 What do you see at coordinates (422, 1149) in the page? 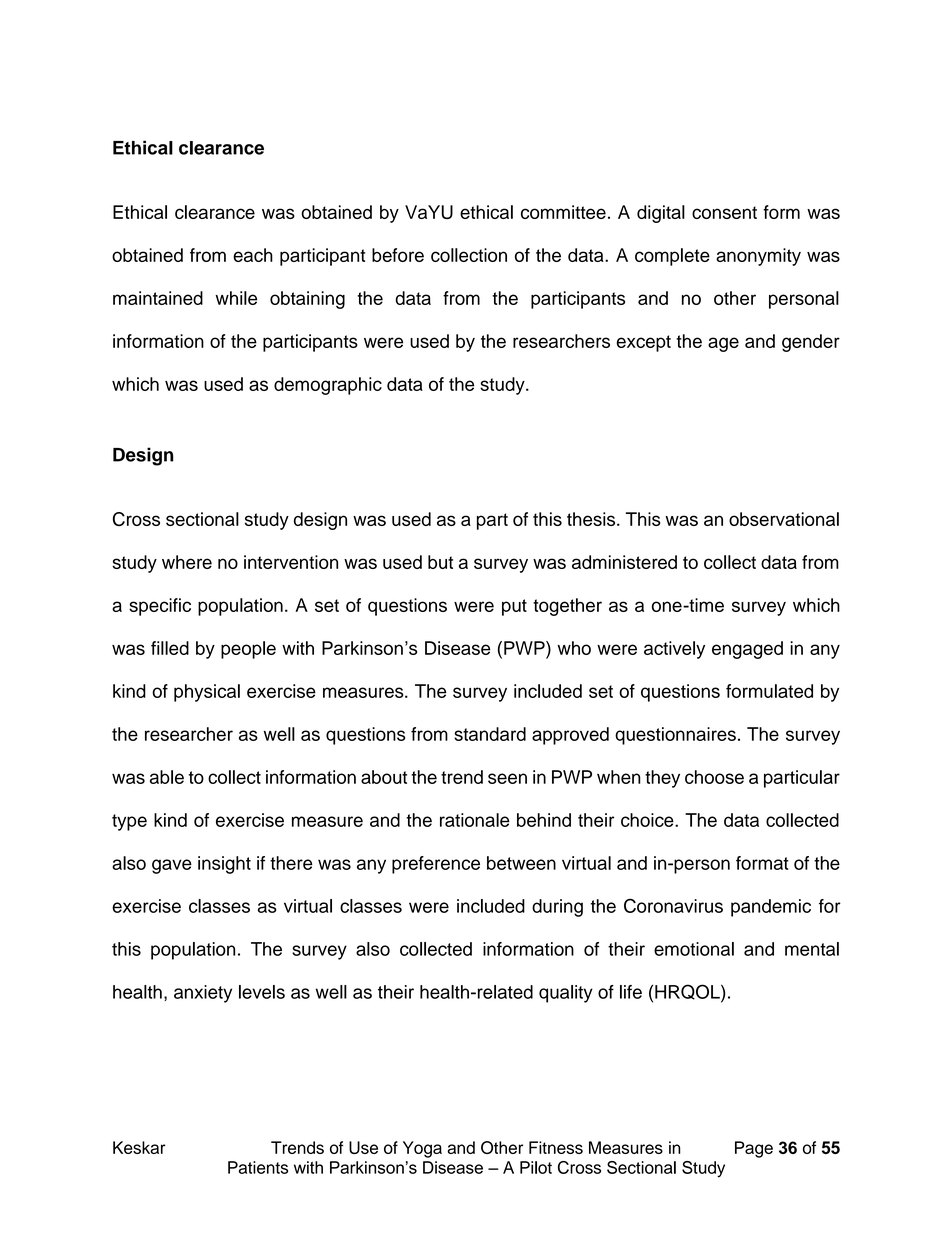
I see `Yoga` at bounding box center [422, 1149].
